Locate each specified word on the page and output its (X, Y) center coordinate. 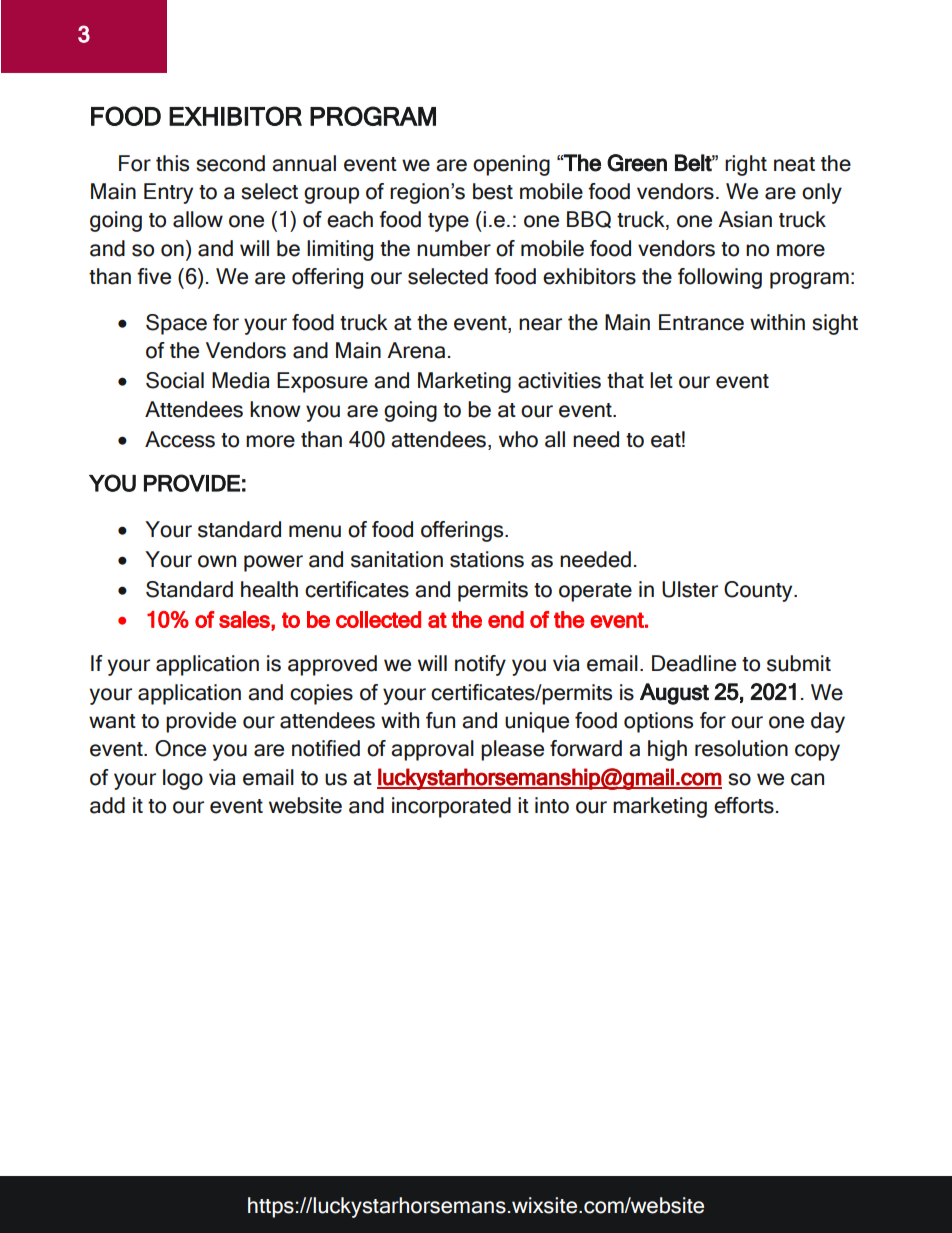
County (759, 591)
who (518, 439)
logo (183, 779)
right (746, 165)
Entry (168, 193)
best (493, 191)
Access (180, 439)
